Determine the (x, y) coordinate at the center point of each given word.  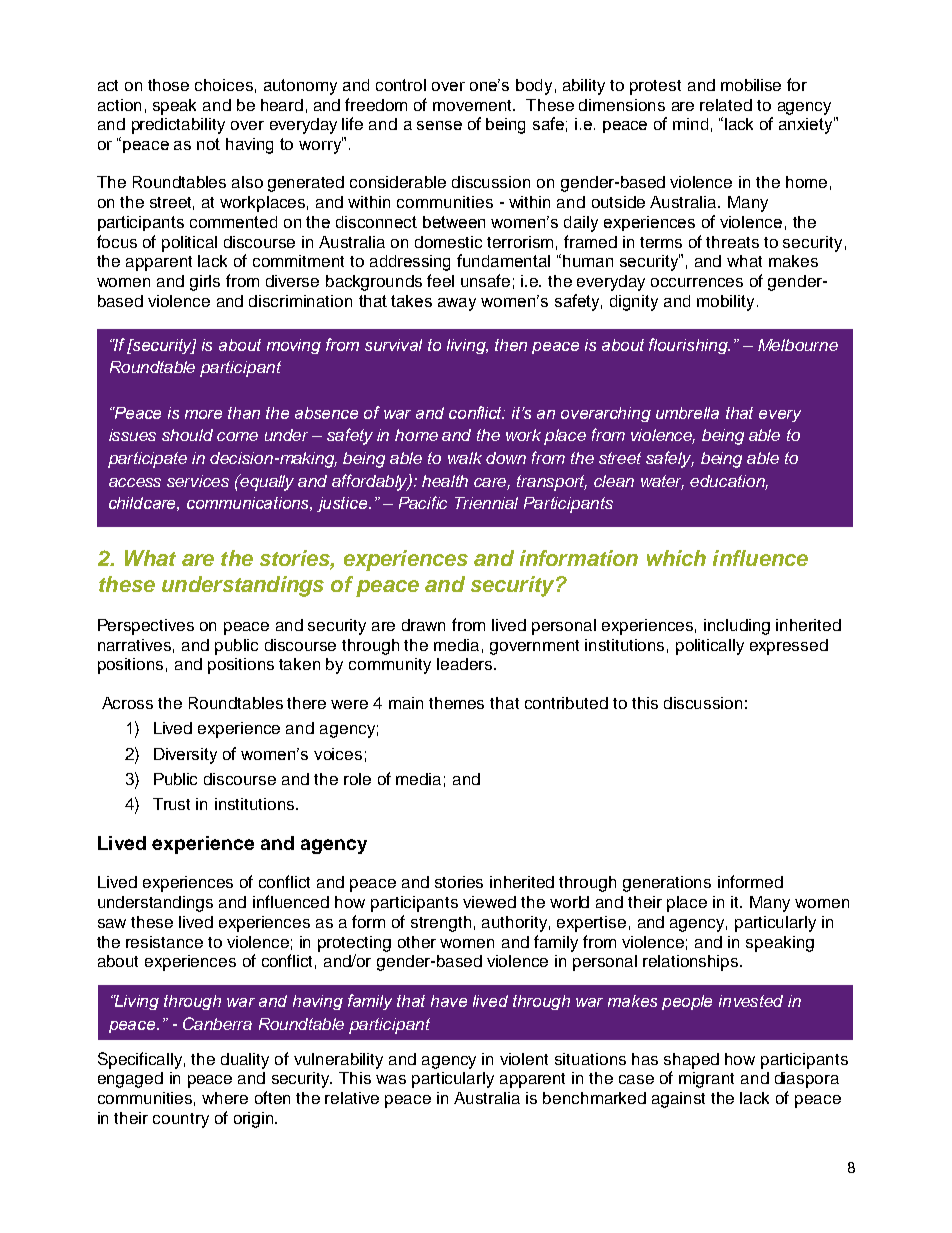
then (511, 345)
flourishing (689, 346)
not (208, 144)
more (203, 414)
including (737, 627)
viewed (489, 902)
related (726, 105)
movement (474, 105)
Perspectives (146, 627)
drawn (423, 625)
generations (667, 884)
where (225, 1098)
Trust (171, 804)
